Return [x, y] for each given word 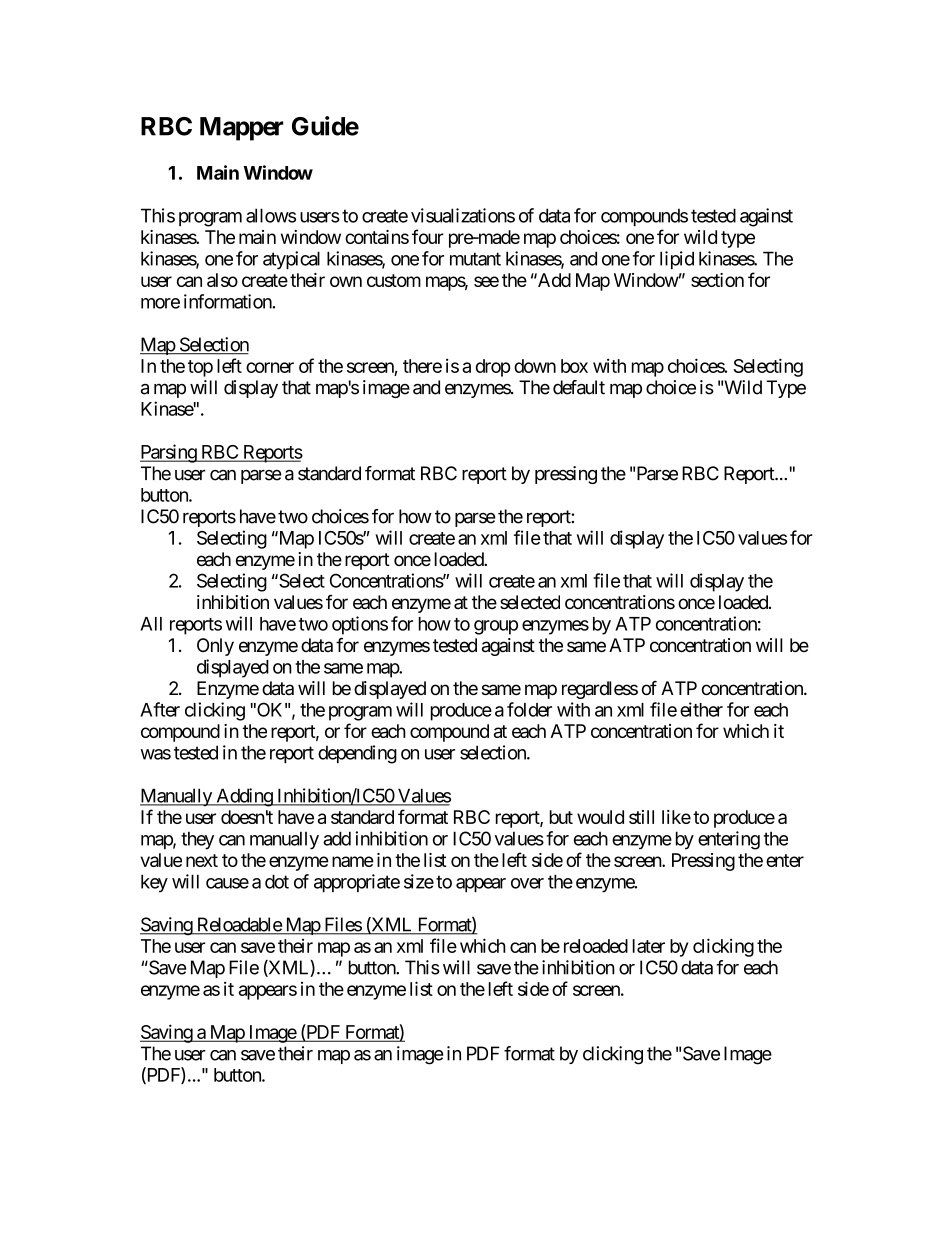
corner [270, 367]
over [527, 883]
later [649, 946]
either [701, 709]
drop [493, 368]
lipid [677, 260]
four [428, 236]
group [496, 627]
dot [277, 881]
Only [215, 647]
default [579, 387]
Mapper [242, 129]
